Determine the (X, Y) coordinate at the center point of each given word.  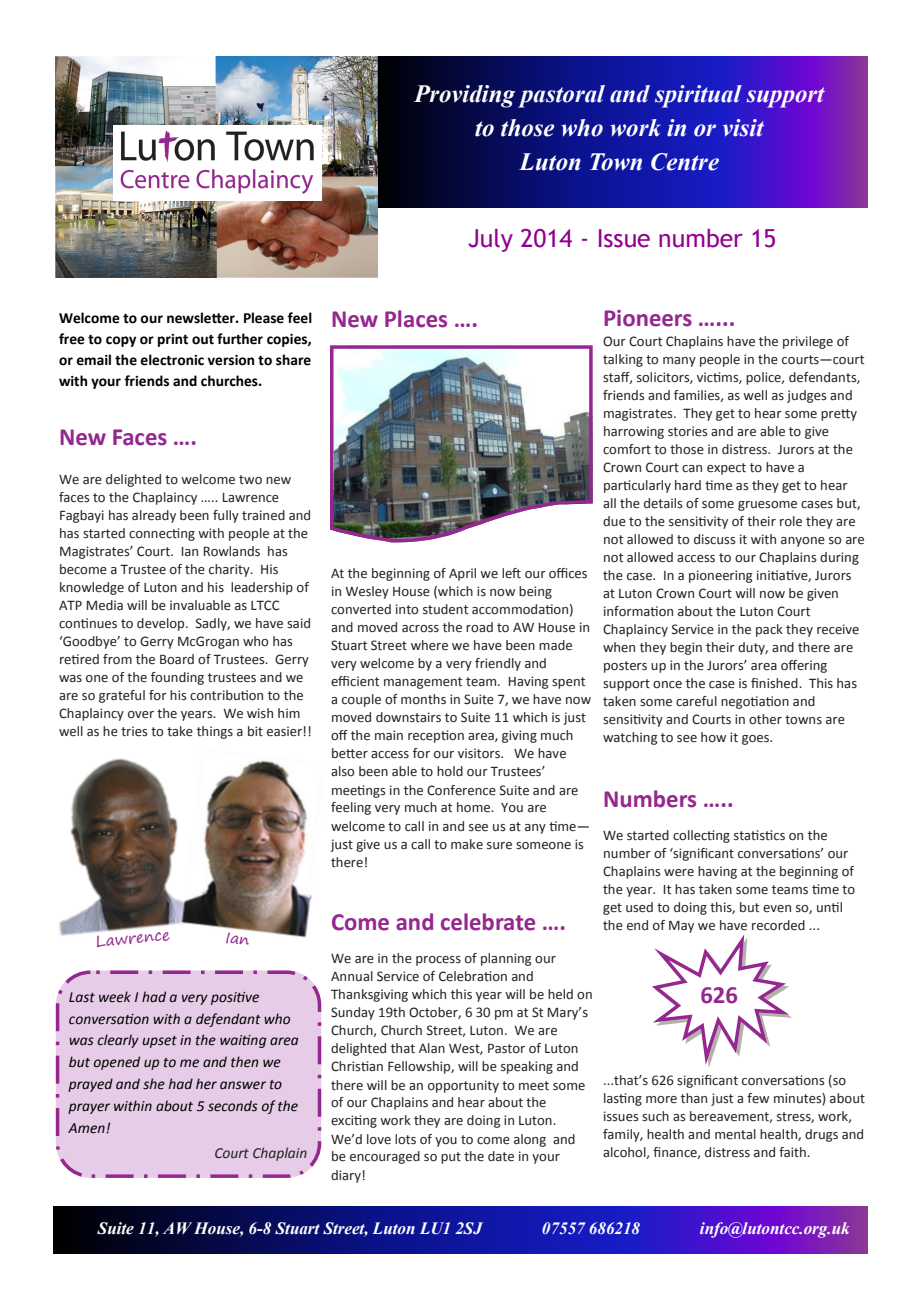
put (451, 1158)
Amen (87, 1128)
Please (264, 318)
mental (735, 1134)
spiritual (698, 96)
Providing (464, 96)
